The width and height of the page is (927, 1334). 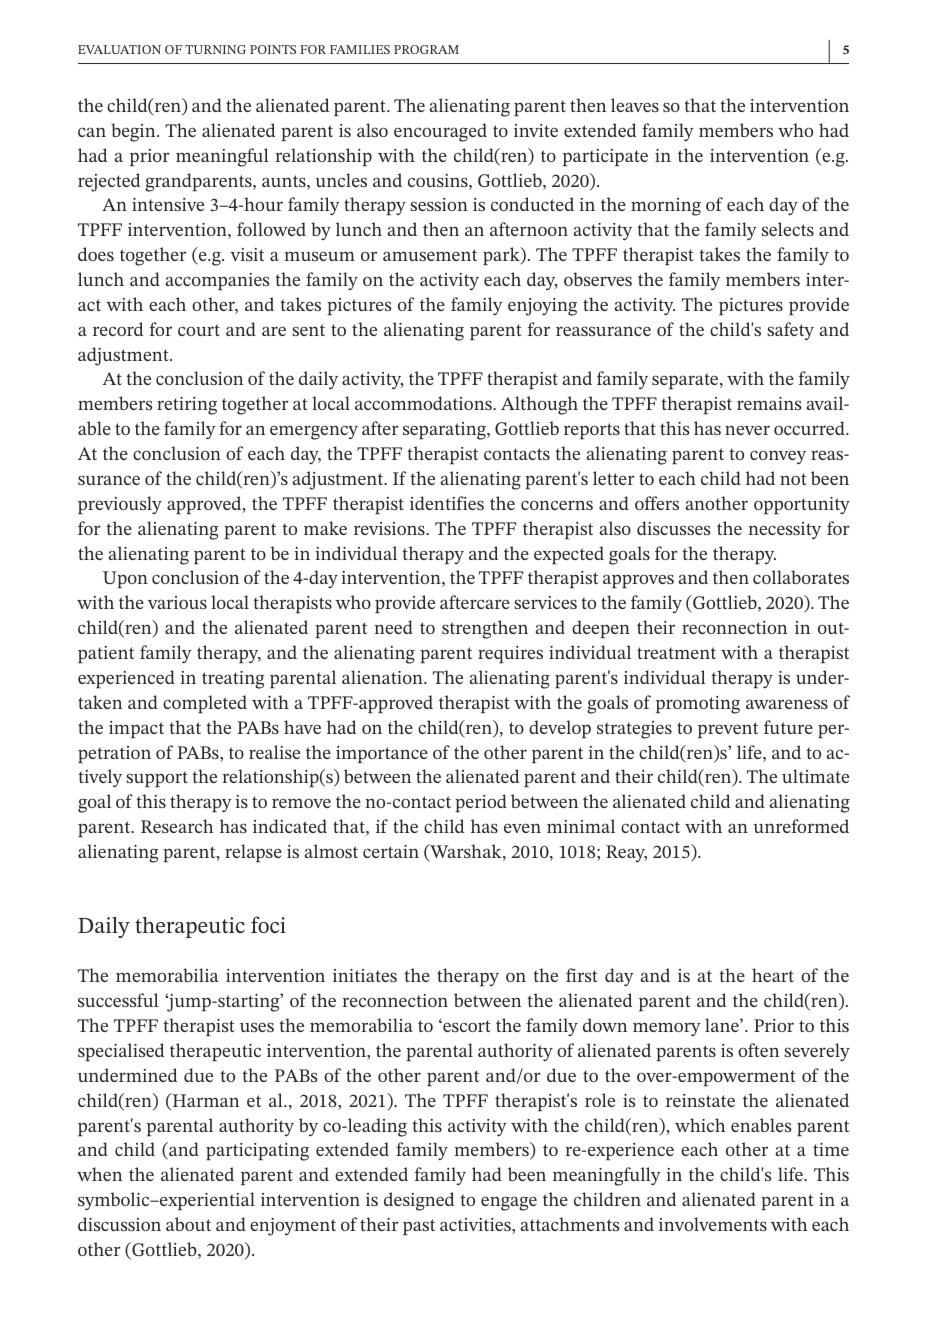 I want to click on identifies, so click(x=447, y=503).
